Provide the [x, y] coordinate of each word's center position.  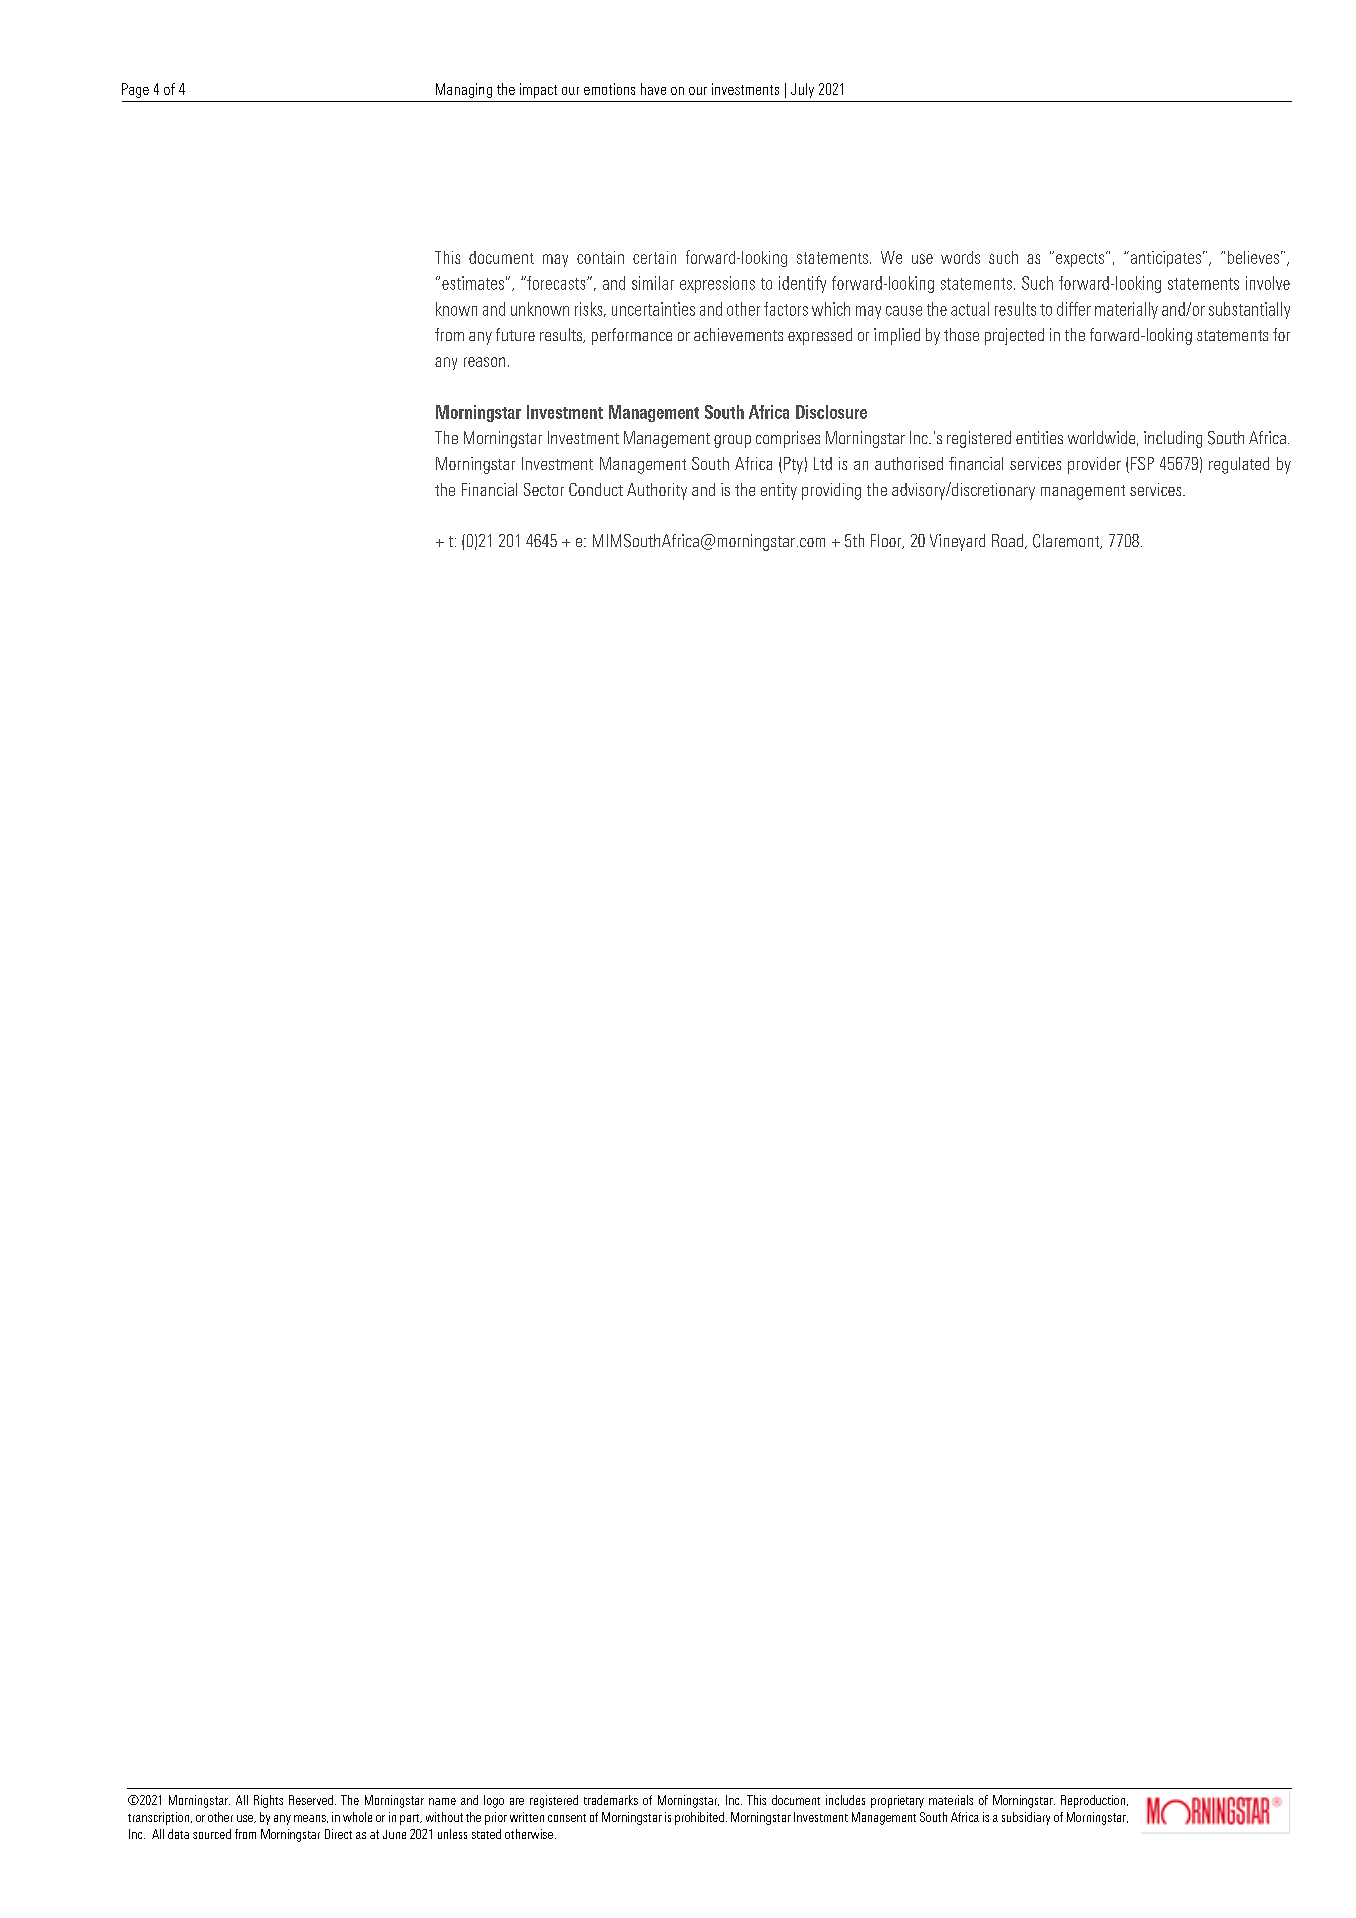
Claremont [1067, 541]
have [653, 89]
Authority [657, 491]
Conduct [596, 489]
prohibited [699, 1818]
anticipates [1164, 259]
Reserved [311, 1800]
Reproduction [1094, 1801]
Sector [544, 489]
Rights [268, 1801]
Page [135, 90]
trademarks [611, 1800]
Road [1009, 541]
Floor [887, 541]
